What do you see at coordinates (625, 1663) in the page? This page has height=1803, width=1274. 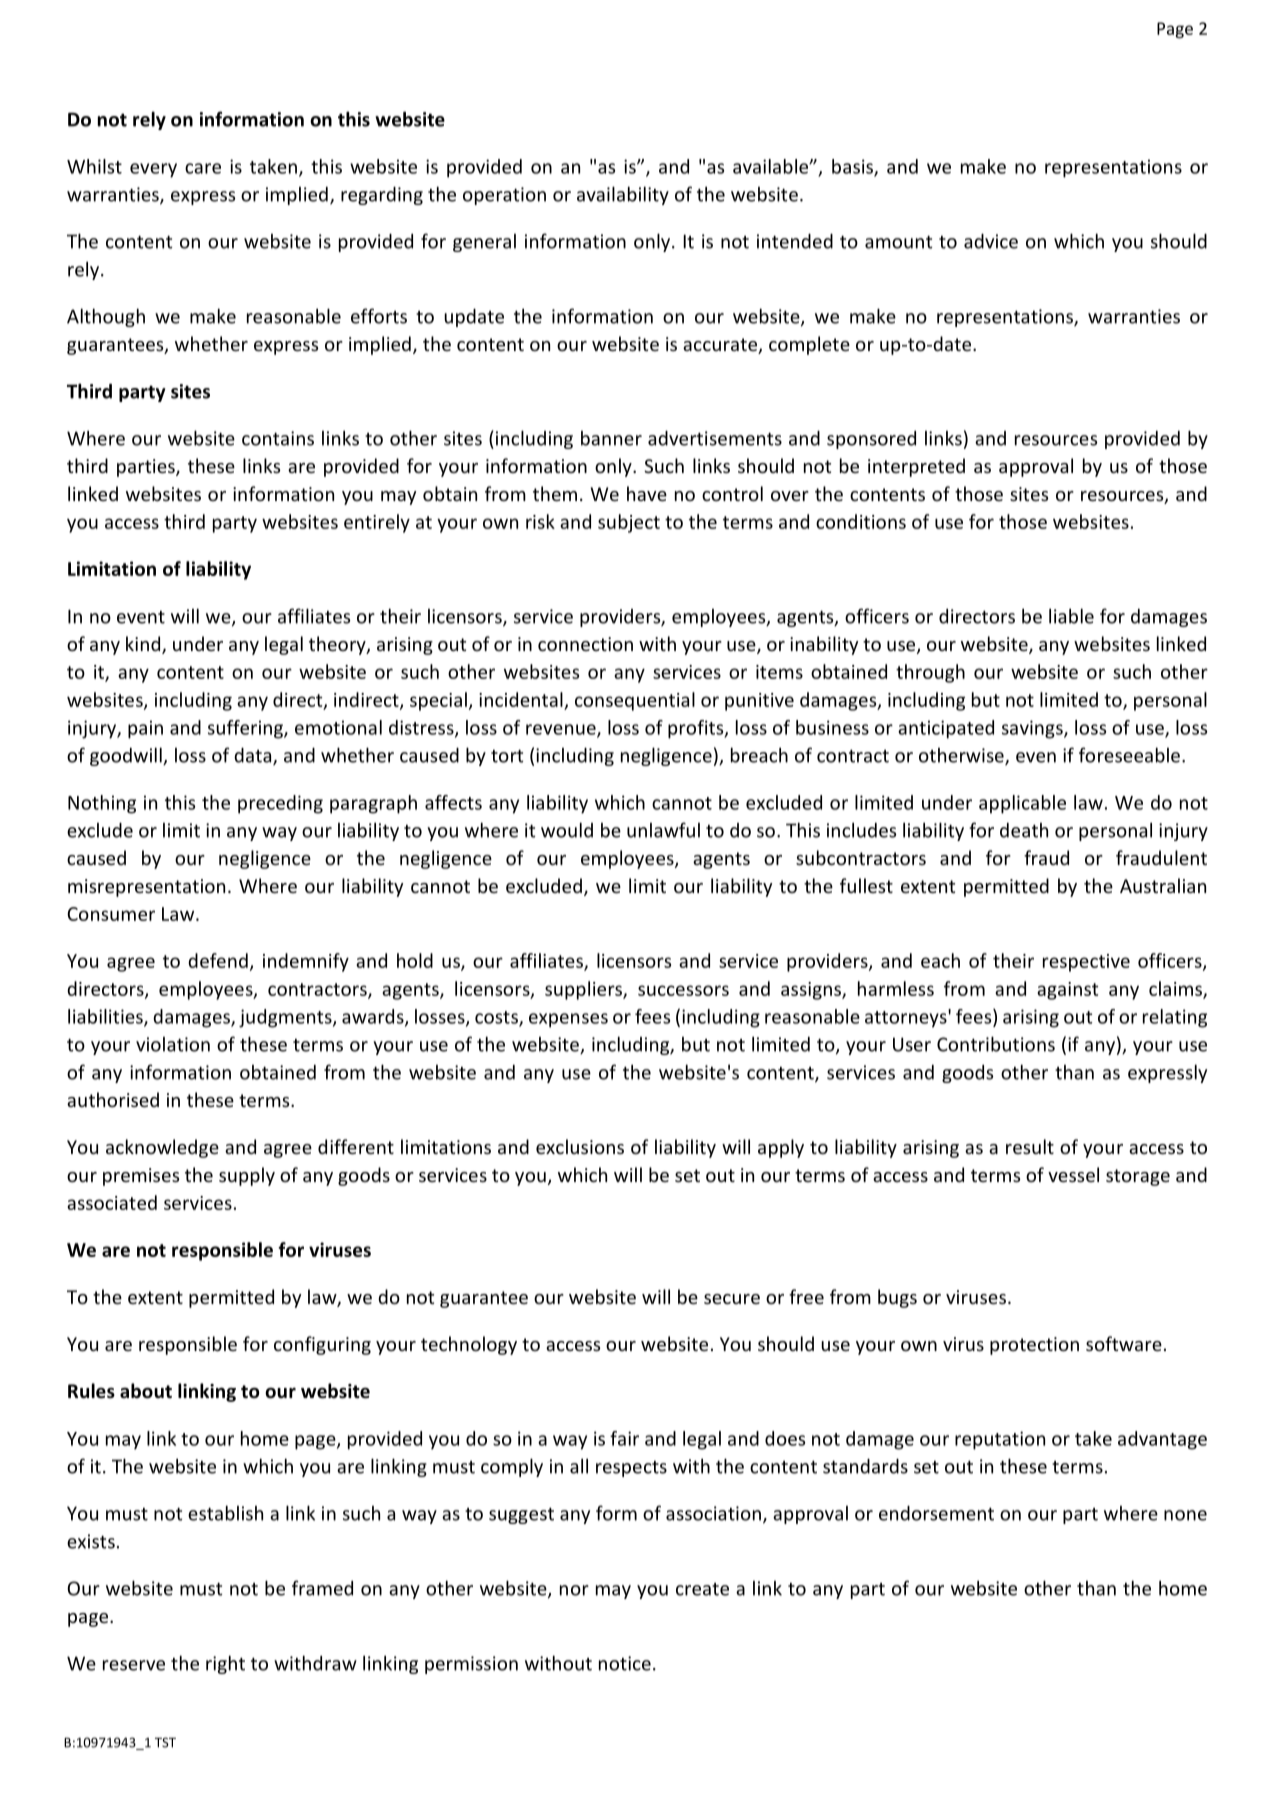 I see `notice` at bounding box center [625, 1663].
